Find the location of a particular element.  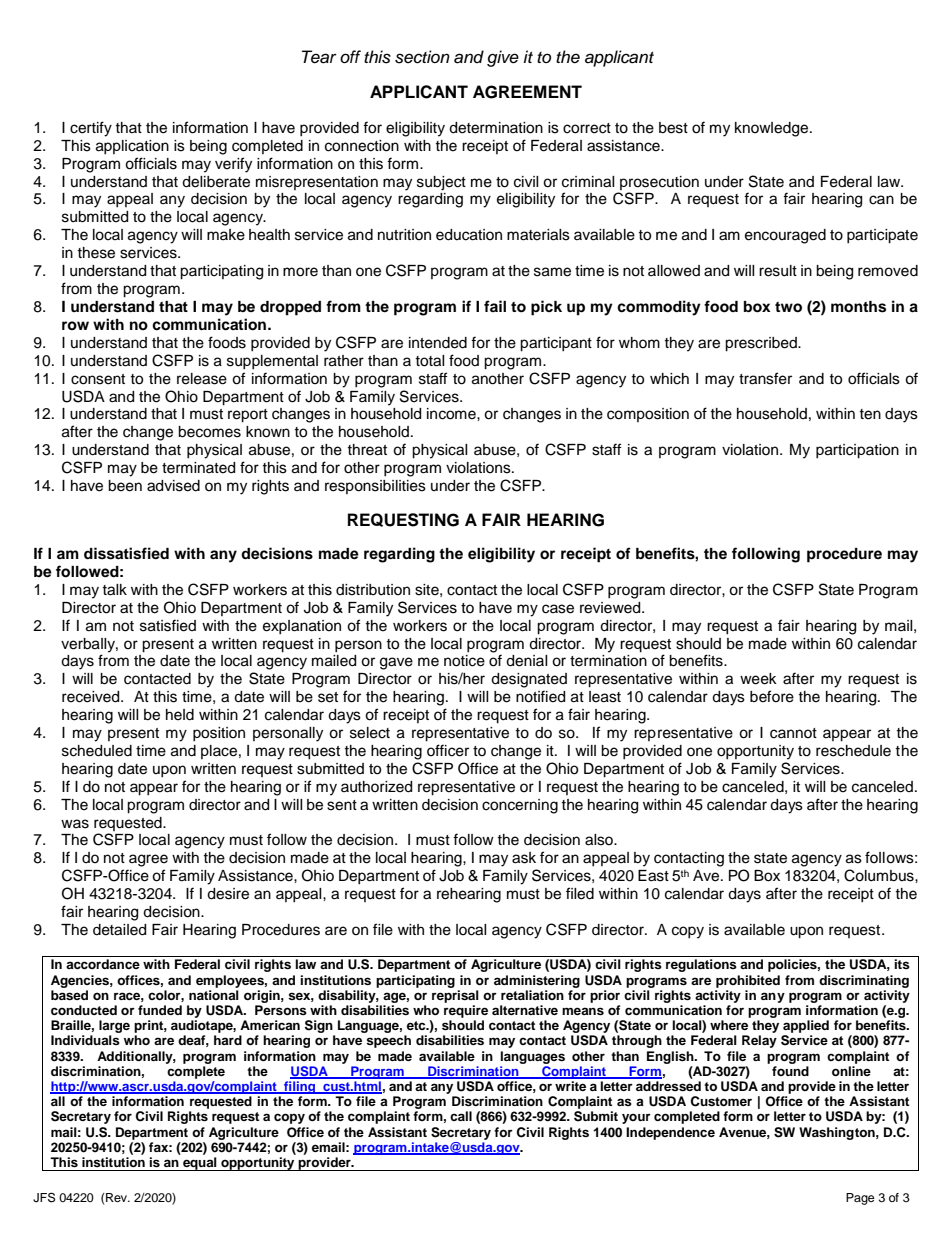

certify is located at coordinates (91, 129).
